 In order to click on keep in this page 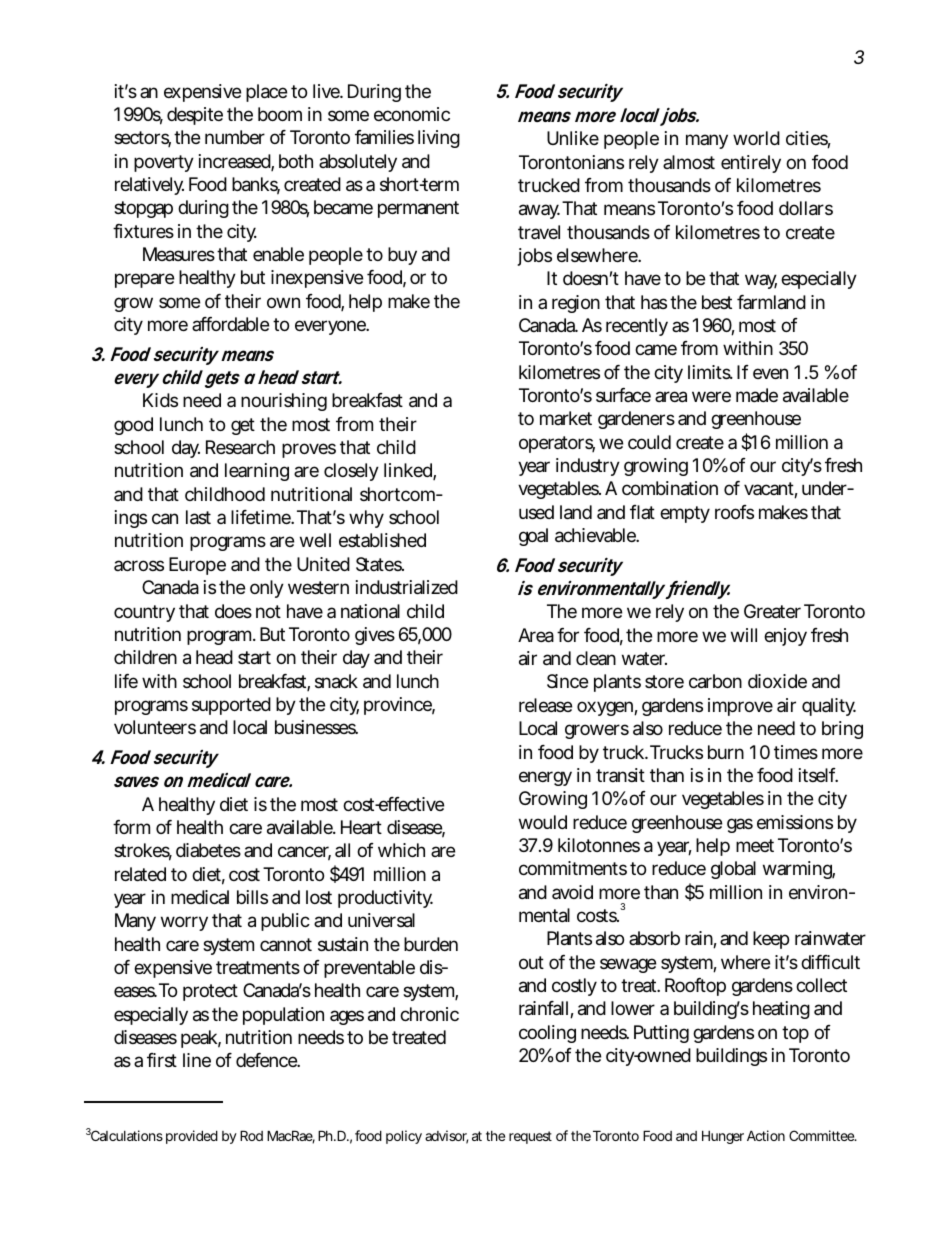, I will do `click(771, 940)`.
